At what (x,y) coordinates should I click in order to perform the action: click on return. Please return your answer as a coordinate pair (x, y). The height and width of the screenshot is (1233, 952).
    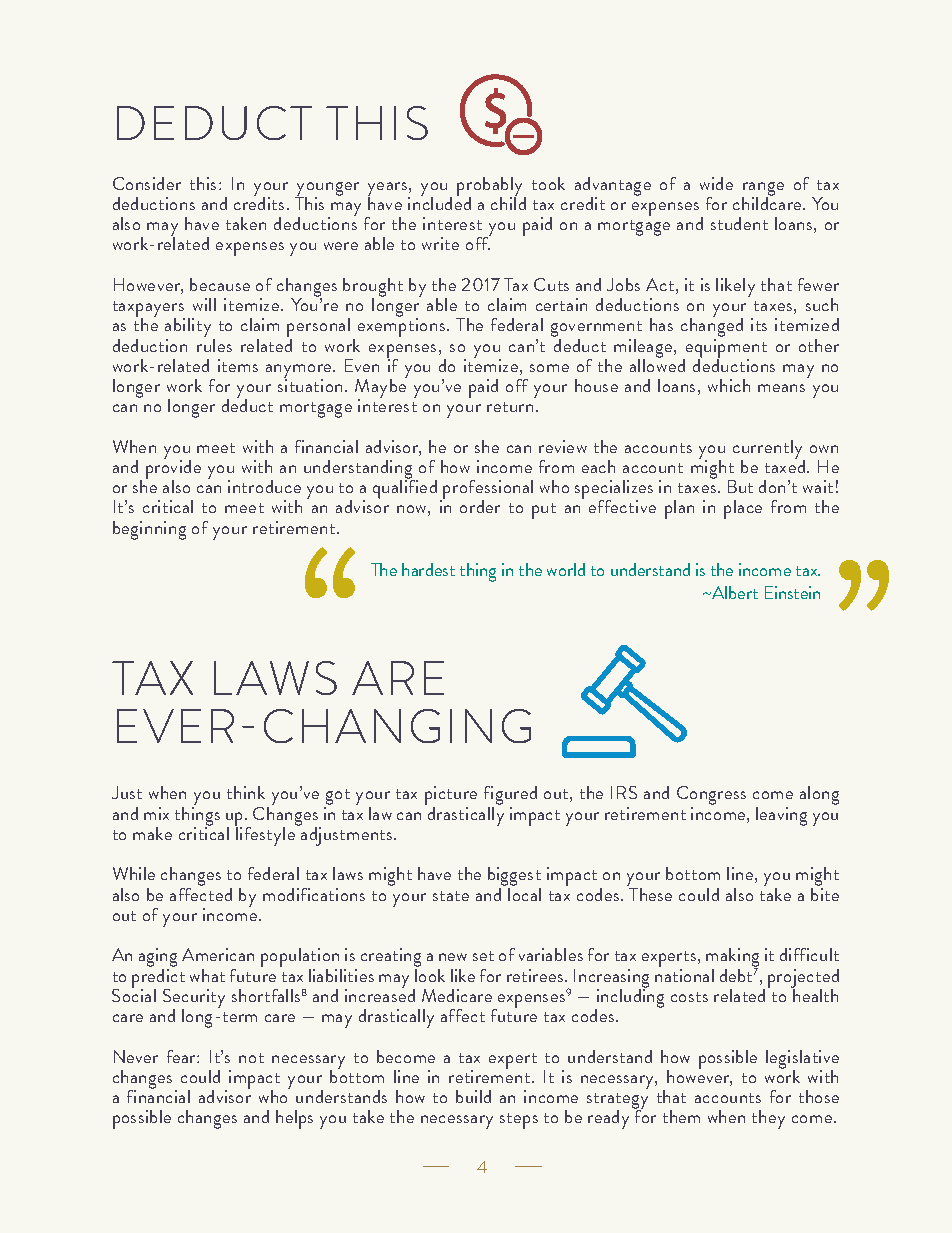
    Looking at the image, I should click on (510, 407).
